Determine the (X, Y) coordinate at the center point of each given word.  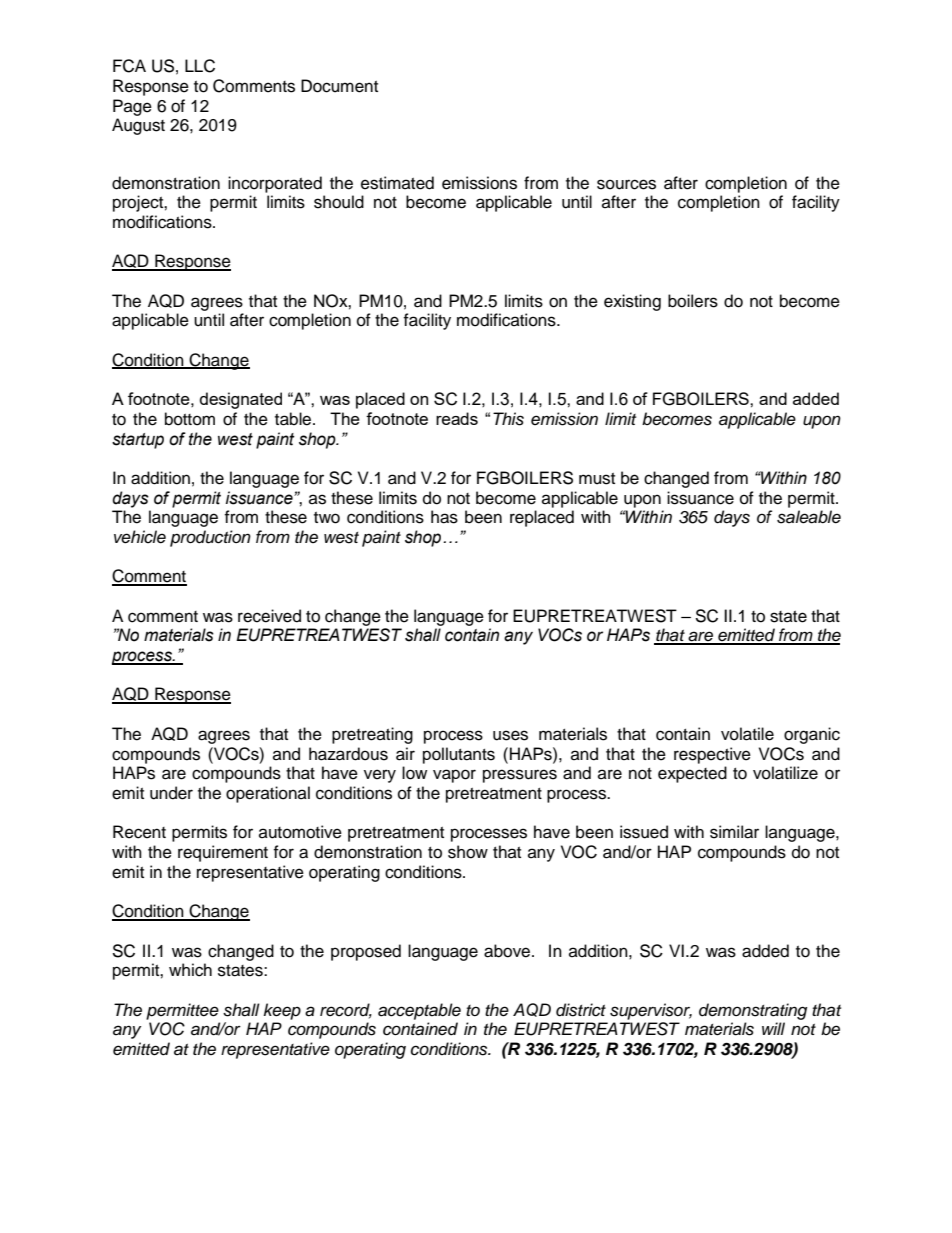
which (190, 970)
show (468, 852)
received (269, 616)
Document (339, 86)
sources (626, 184)
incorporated (275, 184)
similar (734, 832)
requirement (223, 853)
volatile (747, 734)
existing (632, 302)
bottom (190, 419)
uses (510, 735)
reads (457, 418)
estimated (397, 183)
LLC (200, 66)
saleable (809, 517)
